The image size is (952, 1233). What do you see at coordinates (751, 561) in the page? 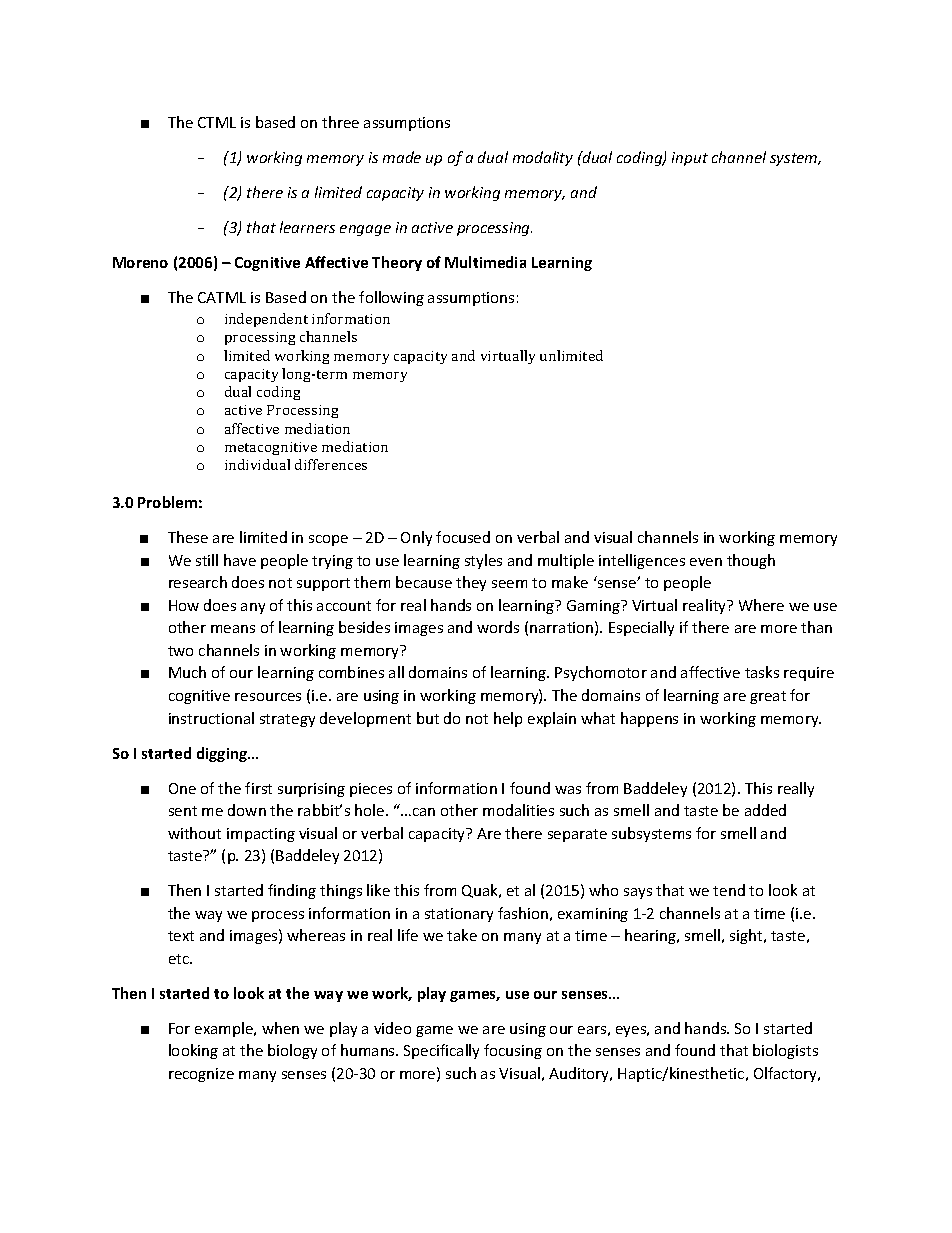
I see `though` at bounding box center [751, 561].
